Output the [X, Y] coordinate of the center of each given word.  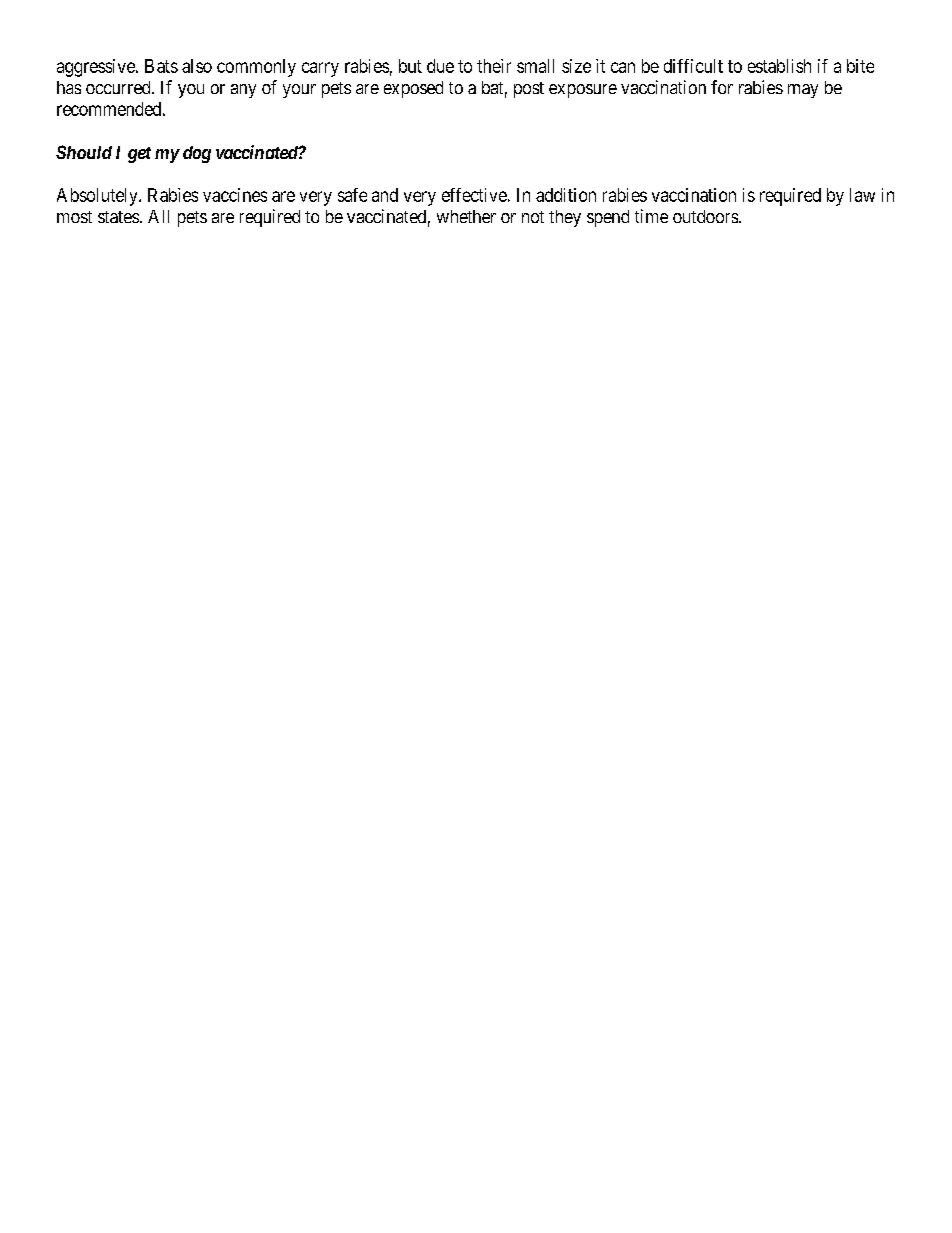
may [803, 91]
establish [779, 66]
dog [197, 154]
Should [84, 152]
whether [466, 216]
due [440, 66]
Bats [161, 66]
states [118, 217]
